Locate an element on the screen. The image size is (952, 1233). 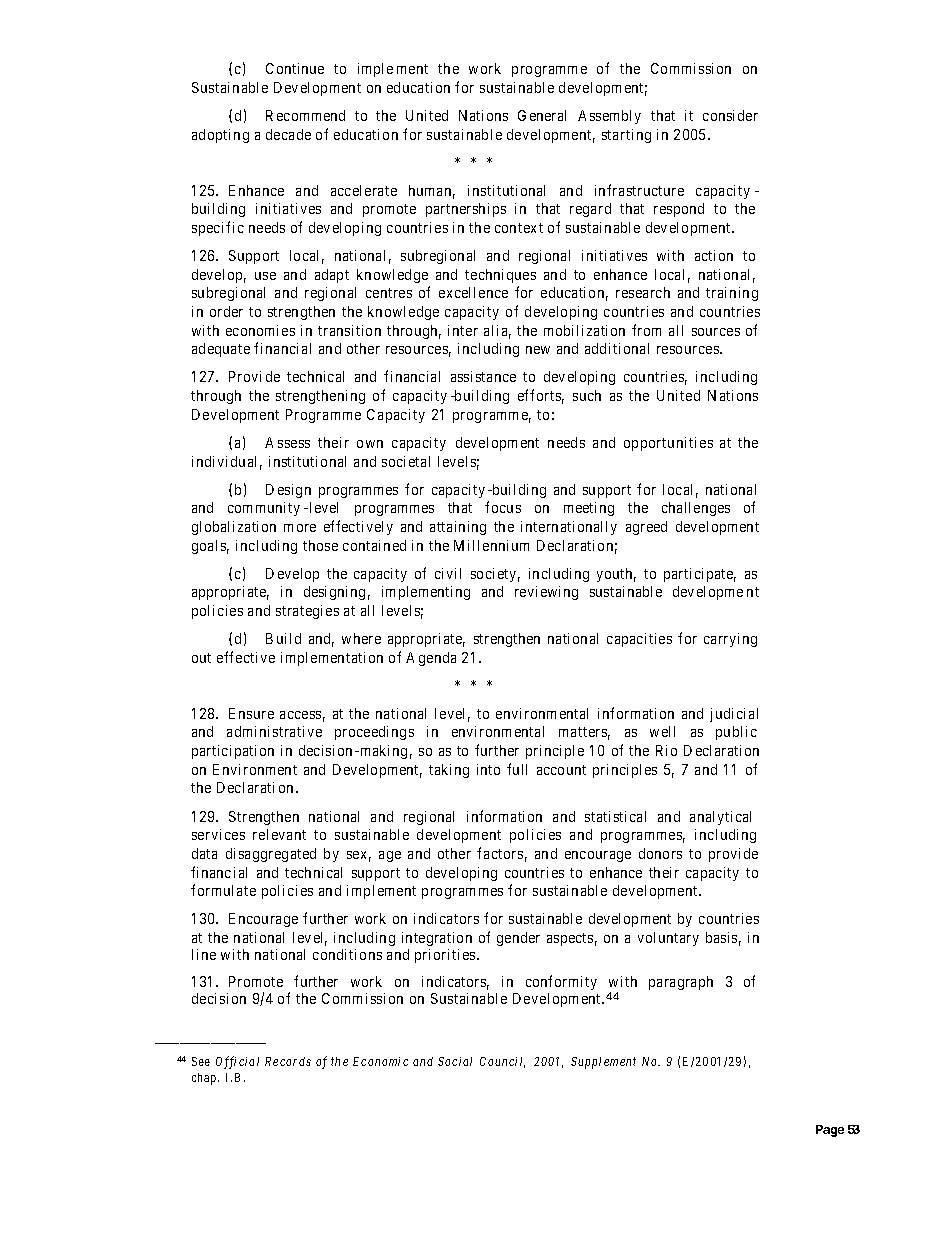
disaggregated is located at coordinates (271, 855).
